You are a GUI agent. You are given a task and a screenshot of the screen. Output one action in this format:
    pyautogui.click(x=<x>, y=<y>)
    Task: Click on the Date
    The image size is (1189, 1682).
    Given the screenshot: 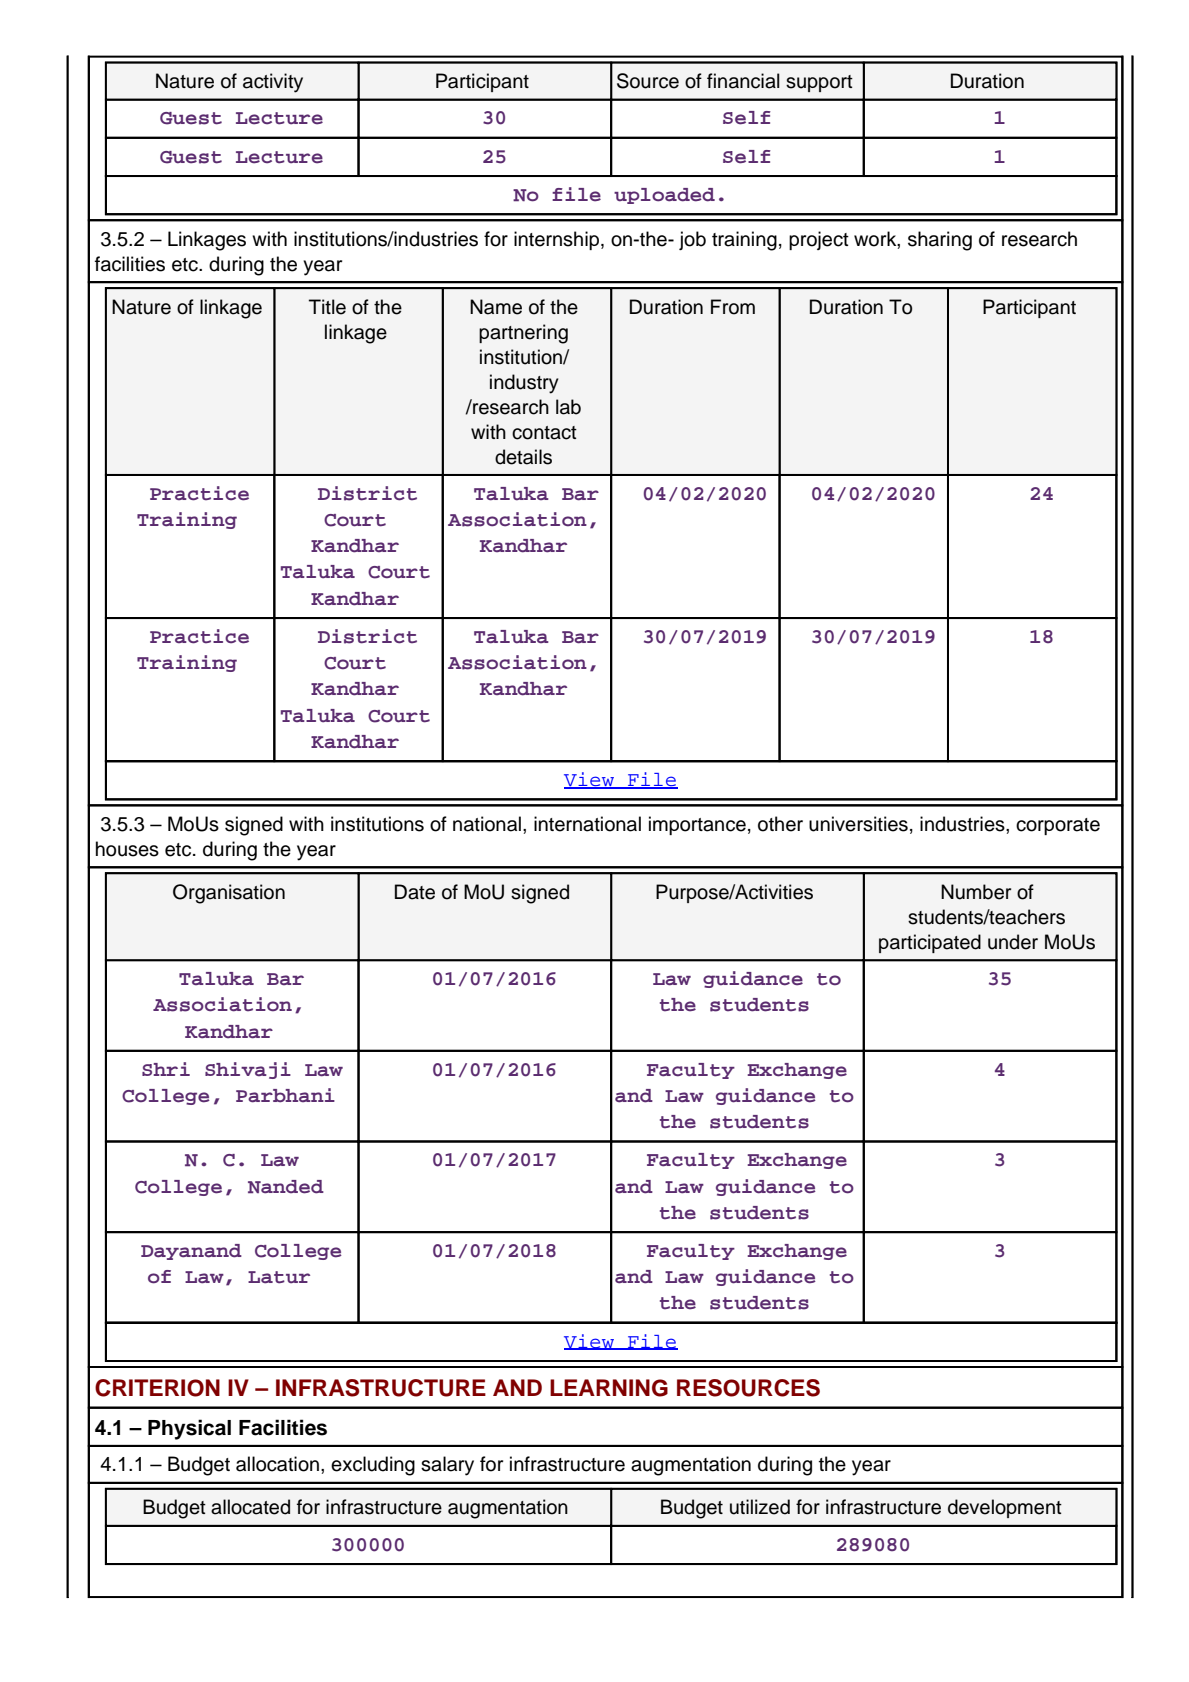 What is the action you would take?
    pyautogui.click(x=415, y=892)
